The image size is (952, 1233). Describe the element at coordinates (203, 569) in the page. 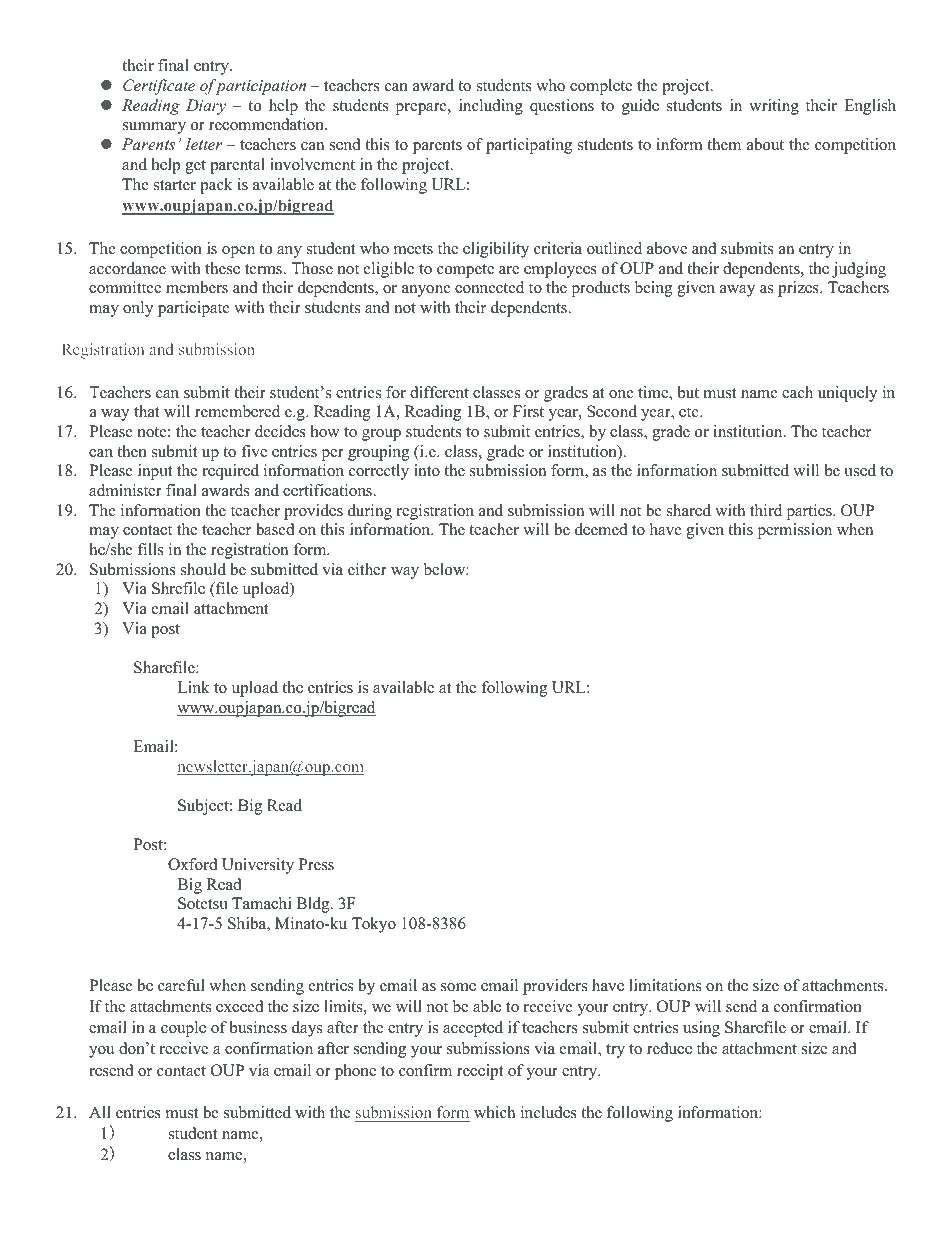

I see `should` at that location.
